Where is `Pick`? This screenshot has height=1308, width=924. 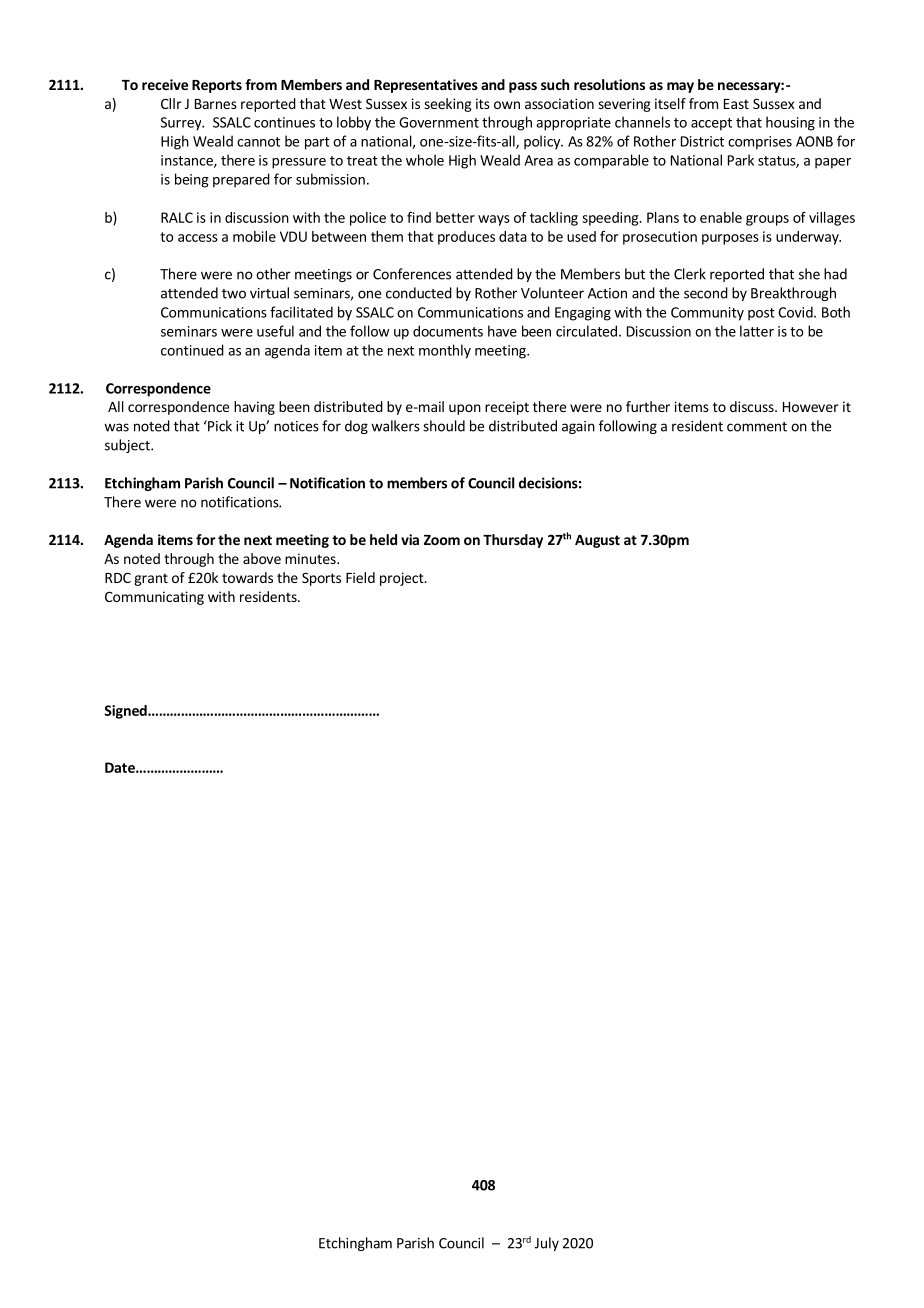 Pick is located at coordinates (219, 426).
